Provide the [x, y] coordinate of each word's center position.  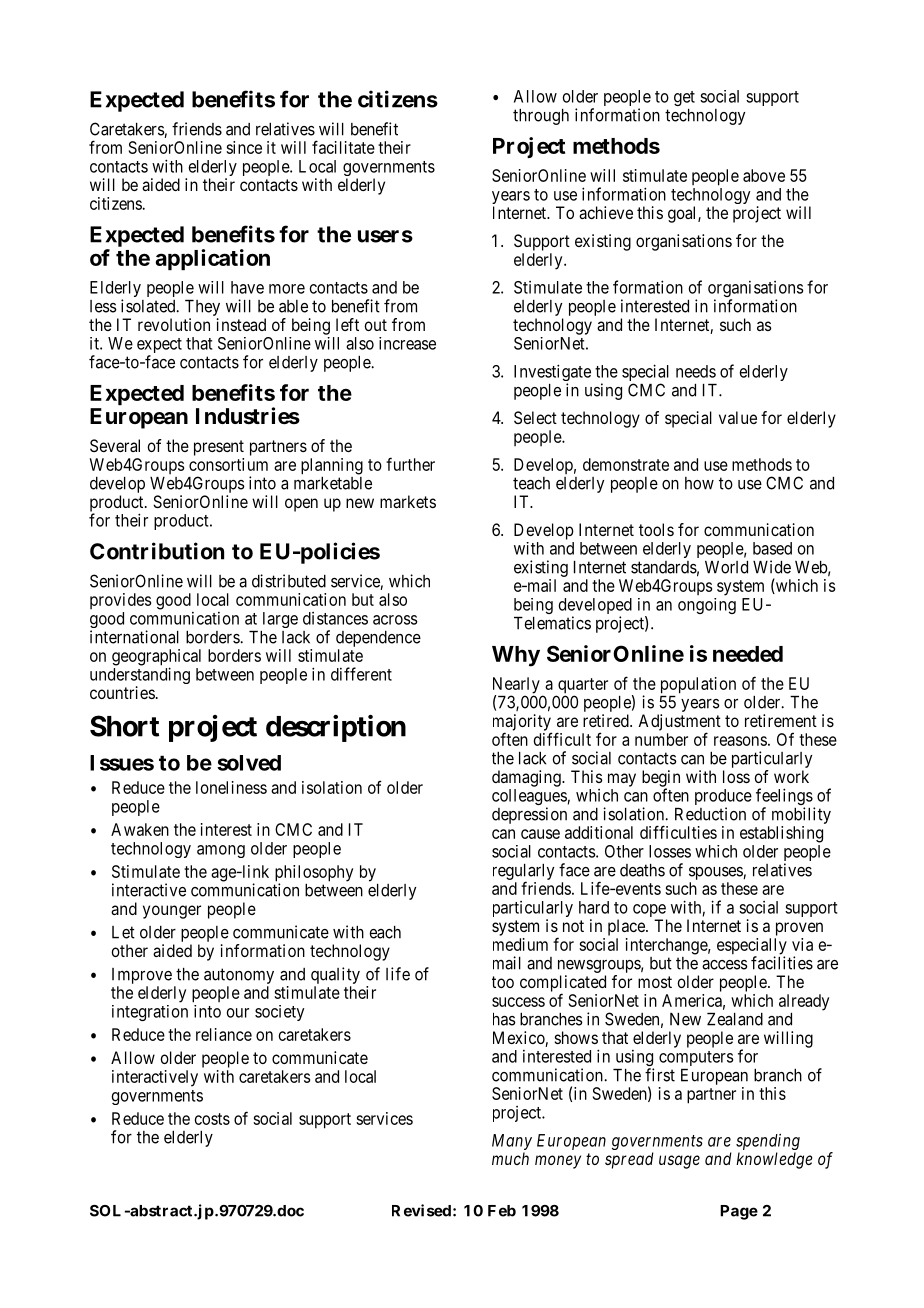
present [219, 448]
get [684, 98]
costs [212, 1119]
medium [520, 944]
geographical [156, 658]
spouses [716, 873]
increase [407, 343]
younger [172, 912]
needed [748, 654]
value [738, 417]
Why [516, 656]
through [541, 117]
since [244, 147]
